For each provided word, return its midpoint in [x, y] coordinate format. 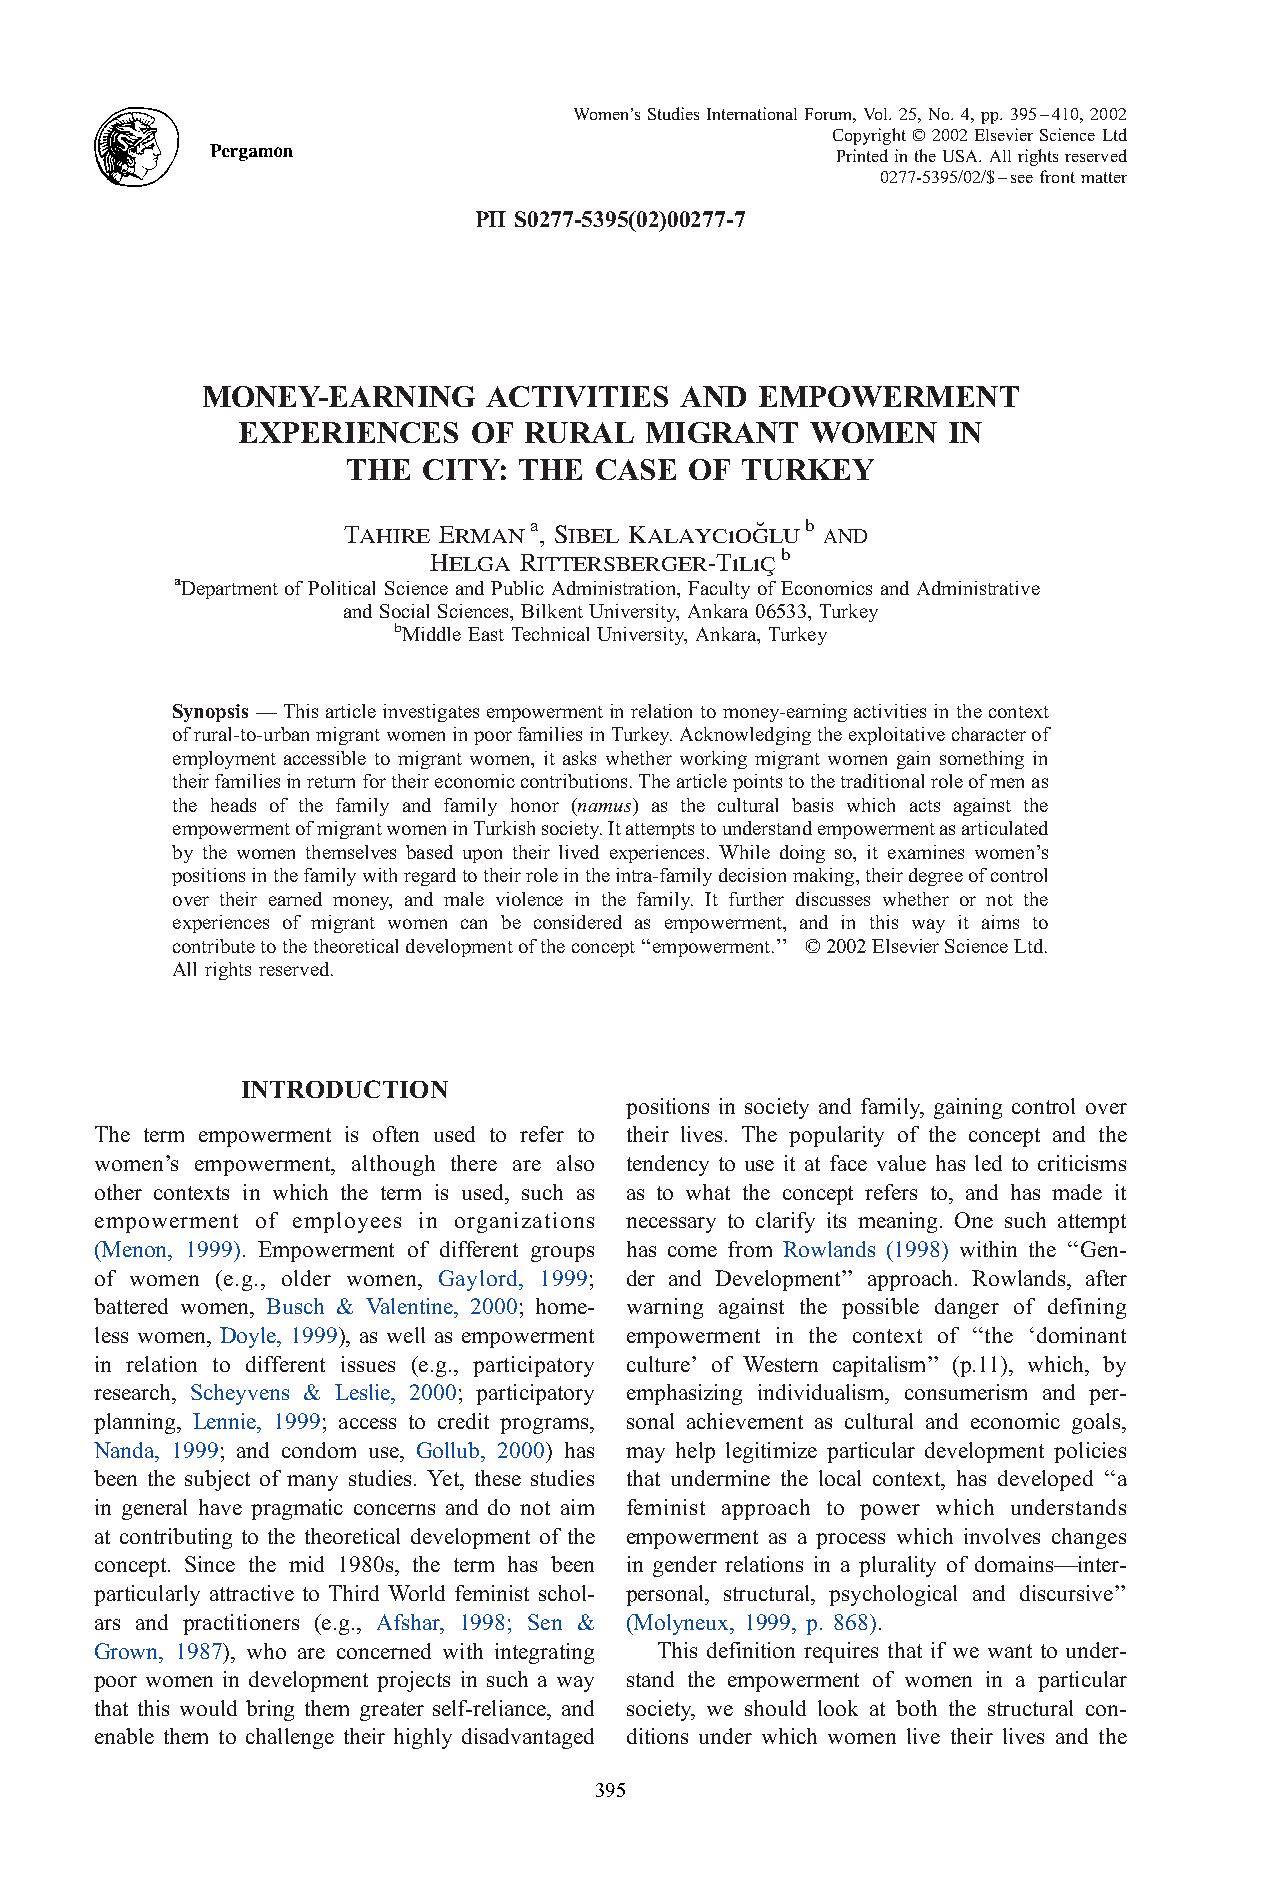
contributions [576, 781]
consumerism [966, 1392]
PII [491, 219]
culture [658, 1364]
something [982, 760]
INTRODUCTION [345, 1089]
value [901, 1163]
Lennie [226, 1421]
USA [962, 156]
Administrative [978, 588]
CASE [636, 469]
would [208, 1708]
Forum [830, 115]
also [575, 1163]
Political [341, 588]
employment [224, 760]
